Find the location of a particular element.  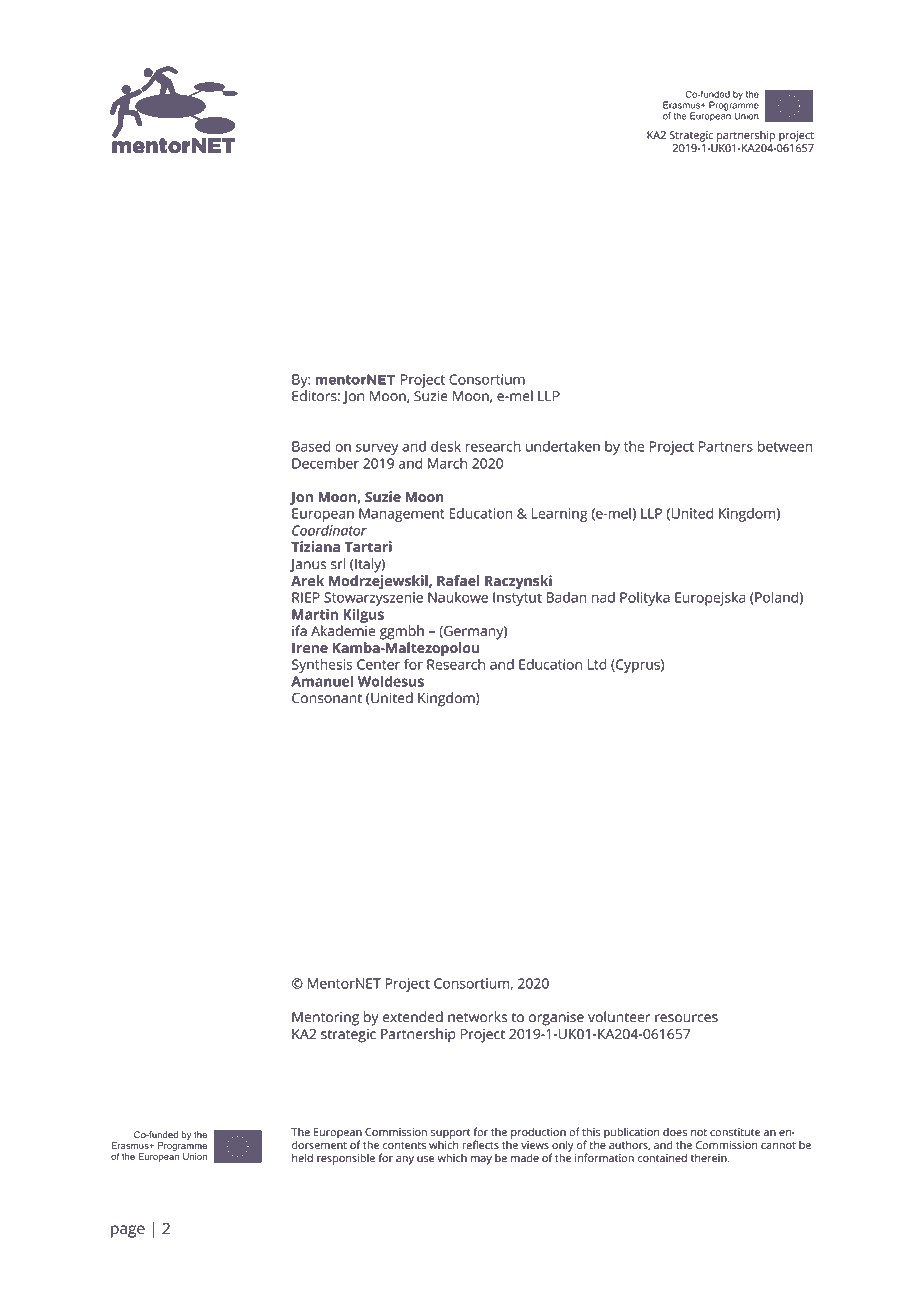

contained is located at coordinates (662, 1158).
